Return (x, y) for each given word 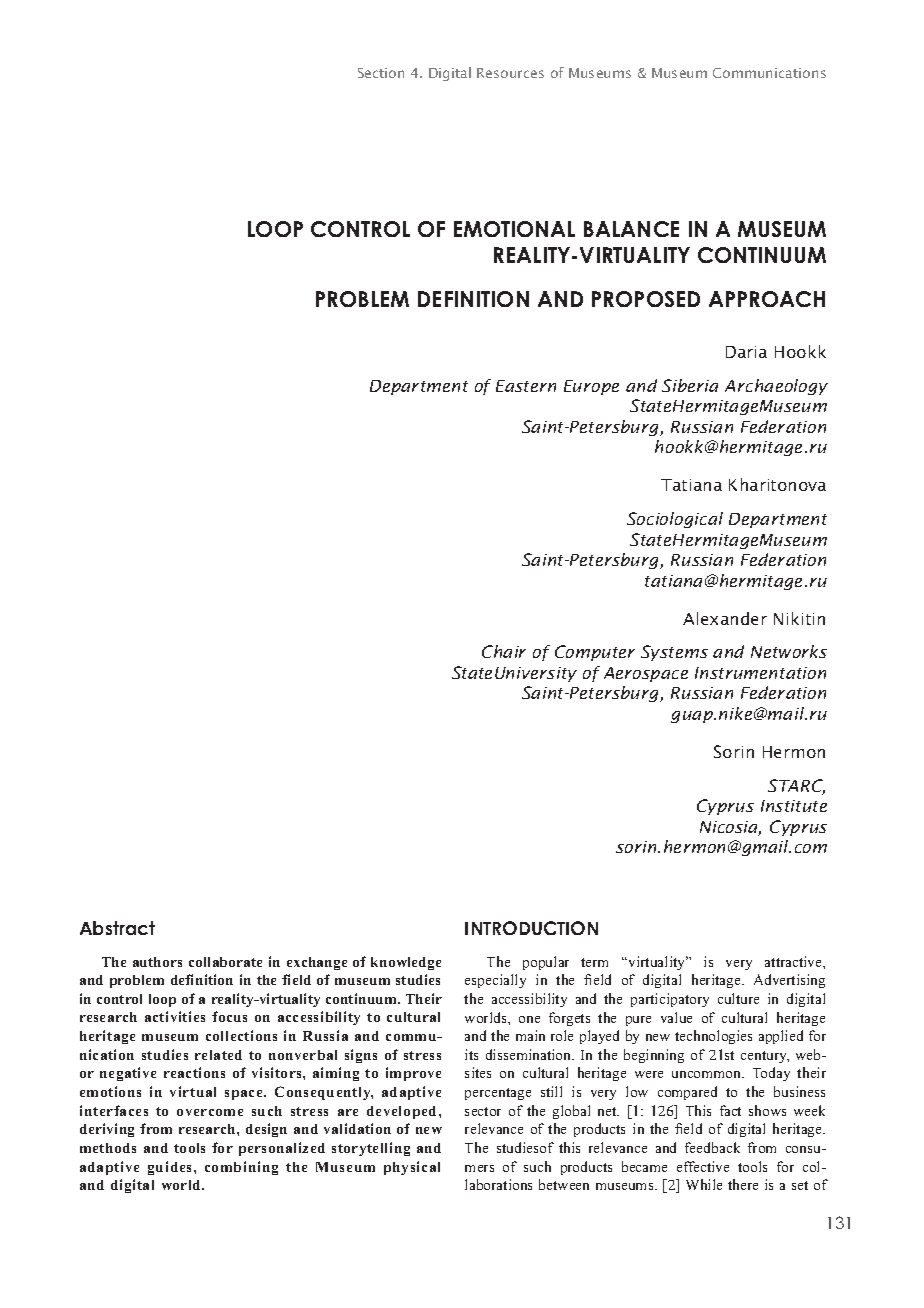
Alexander (725, 618)
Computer (595, 653)
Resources (510, 73)
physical (412, 1168)
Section (381, 73)
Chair (504, 651)
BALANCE (631, 229)
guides (171, 1168)
